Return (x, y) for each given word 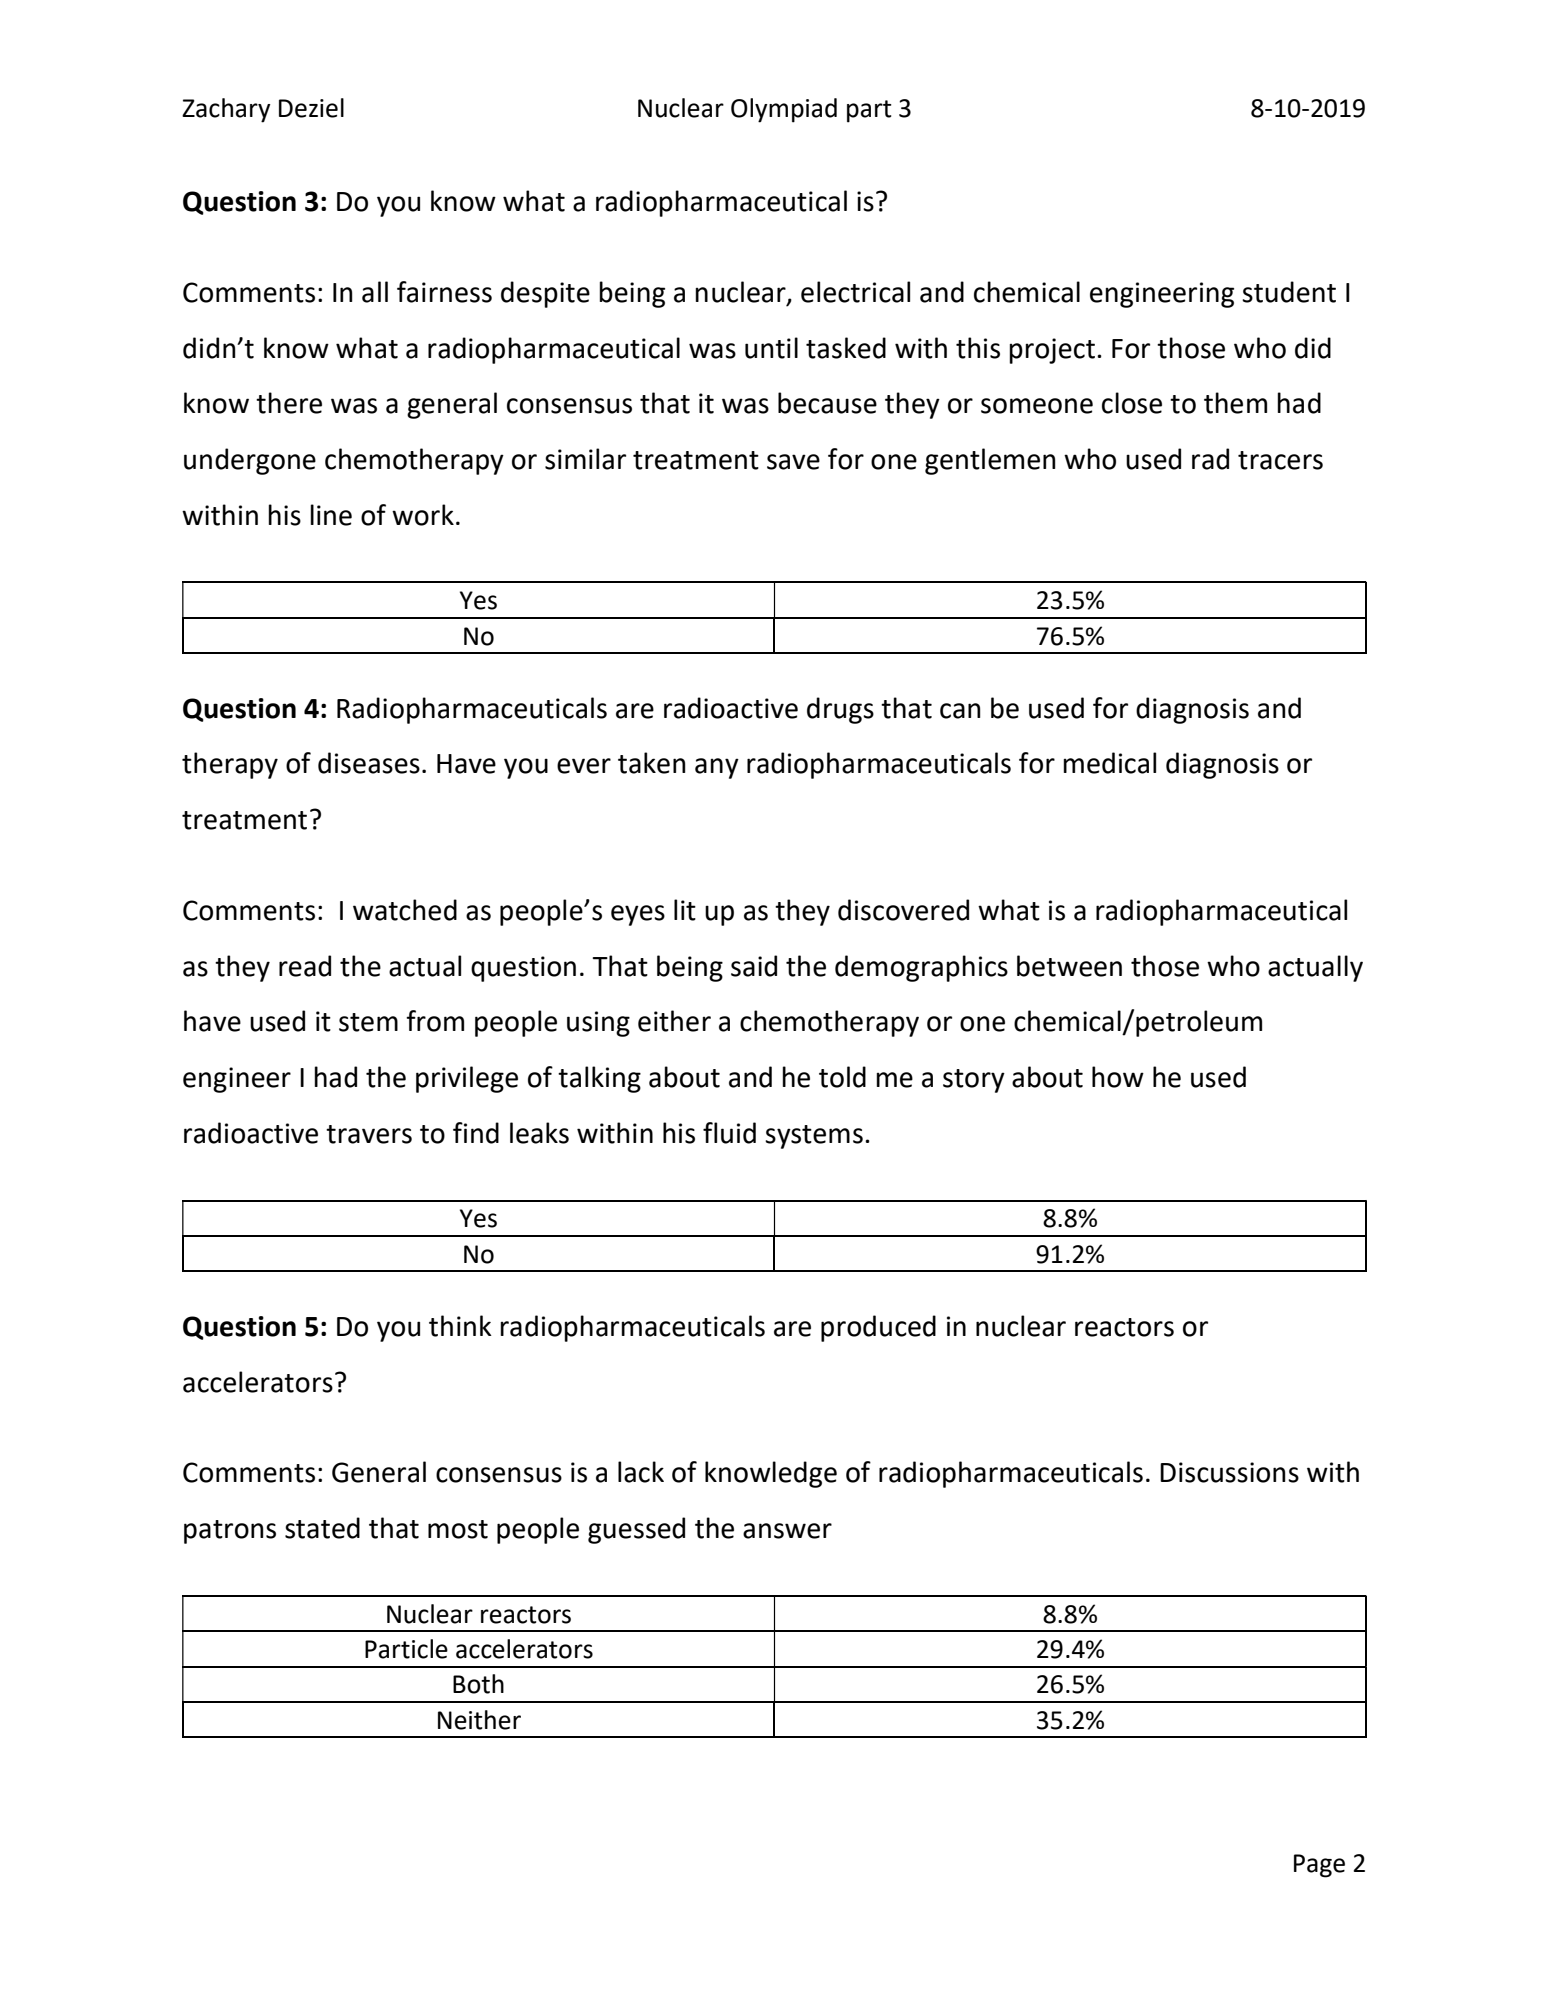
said (754, 966)
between (1069, 966)
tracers (1280, 460)
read (305, 966)
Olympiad (784, 110)
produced (878, 1328)
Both (478, 1684)
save (793, 462)
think (460, 1326)
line (331, 515)
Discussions (1229, 1472)
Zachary (226, 110)
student (1289, 292)
